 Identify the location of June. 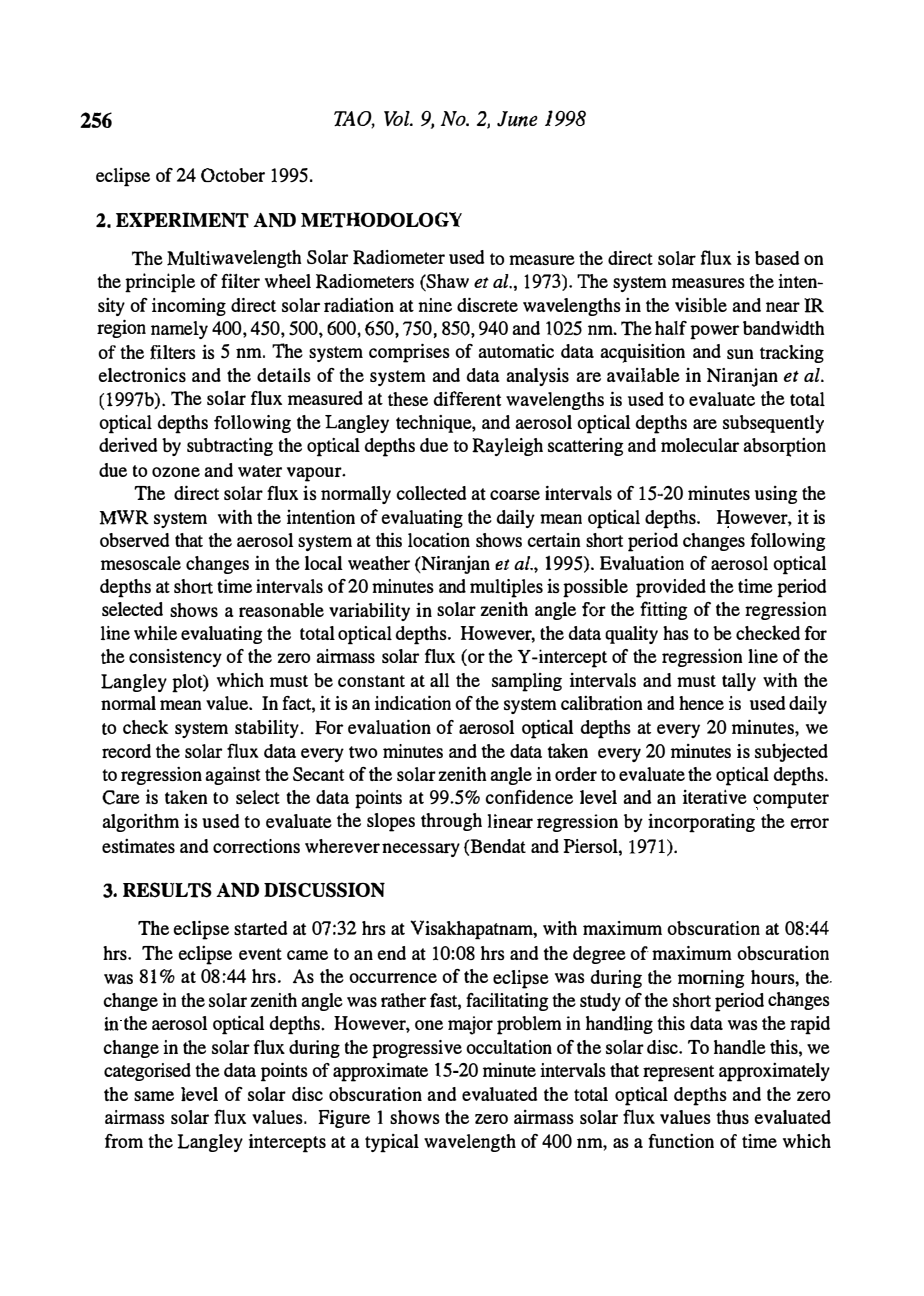
(517, 119).
